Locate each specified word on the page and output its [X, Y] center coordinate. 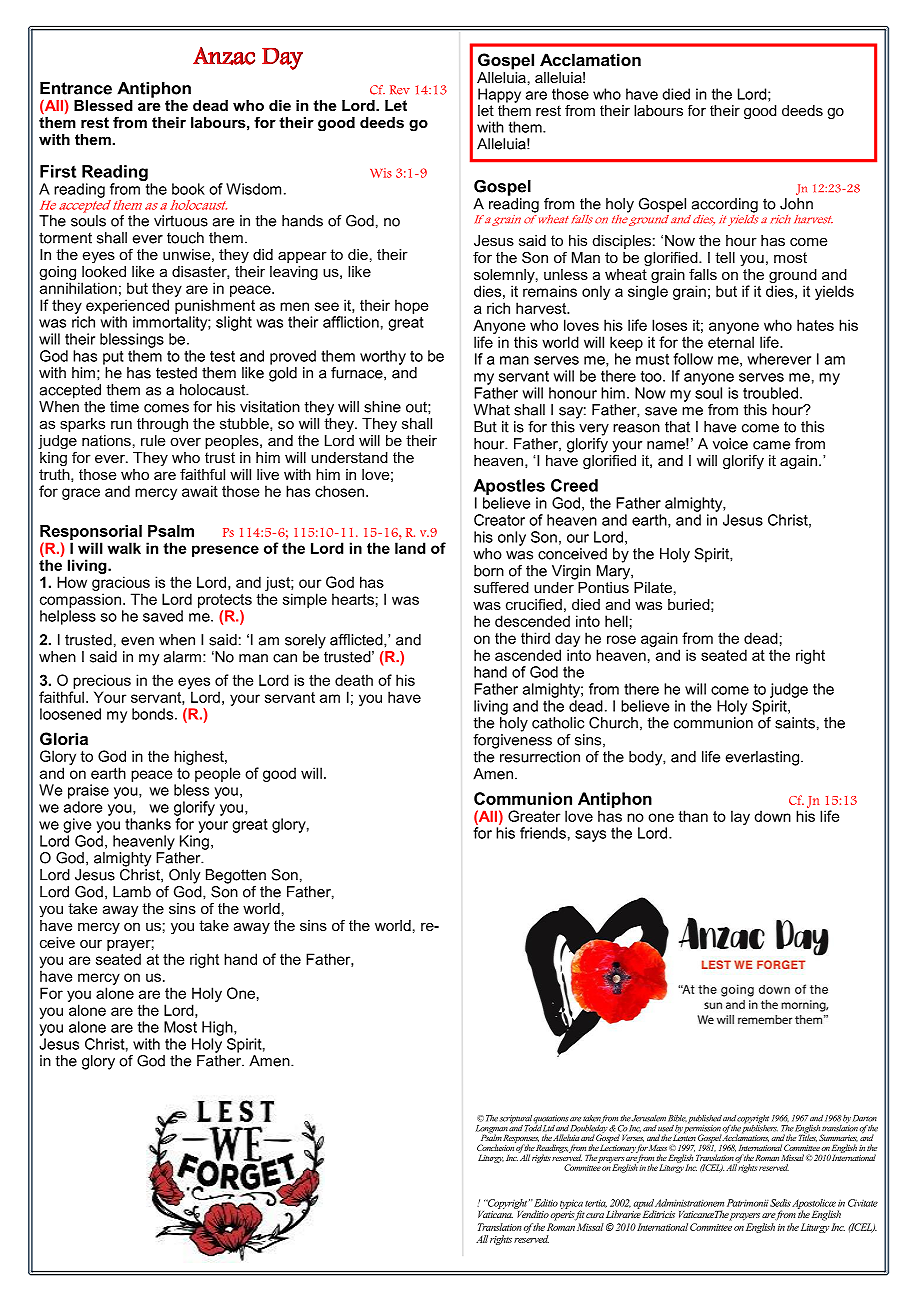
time [124, 407]
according [725, 205]
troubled [772, 393]
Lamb [132, 892]
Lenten [684, 1136]
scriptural [516, 1120]
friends [543, 833]
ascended [528, 655]
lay [740, 817]
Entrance [76, 88]
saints [795, 723]
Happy [499, 95]
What [492, 410]
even [137, 641]
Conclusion [496, 1146]
